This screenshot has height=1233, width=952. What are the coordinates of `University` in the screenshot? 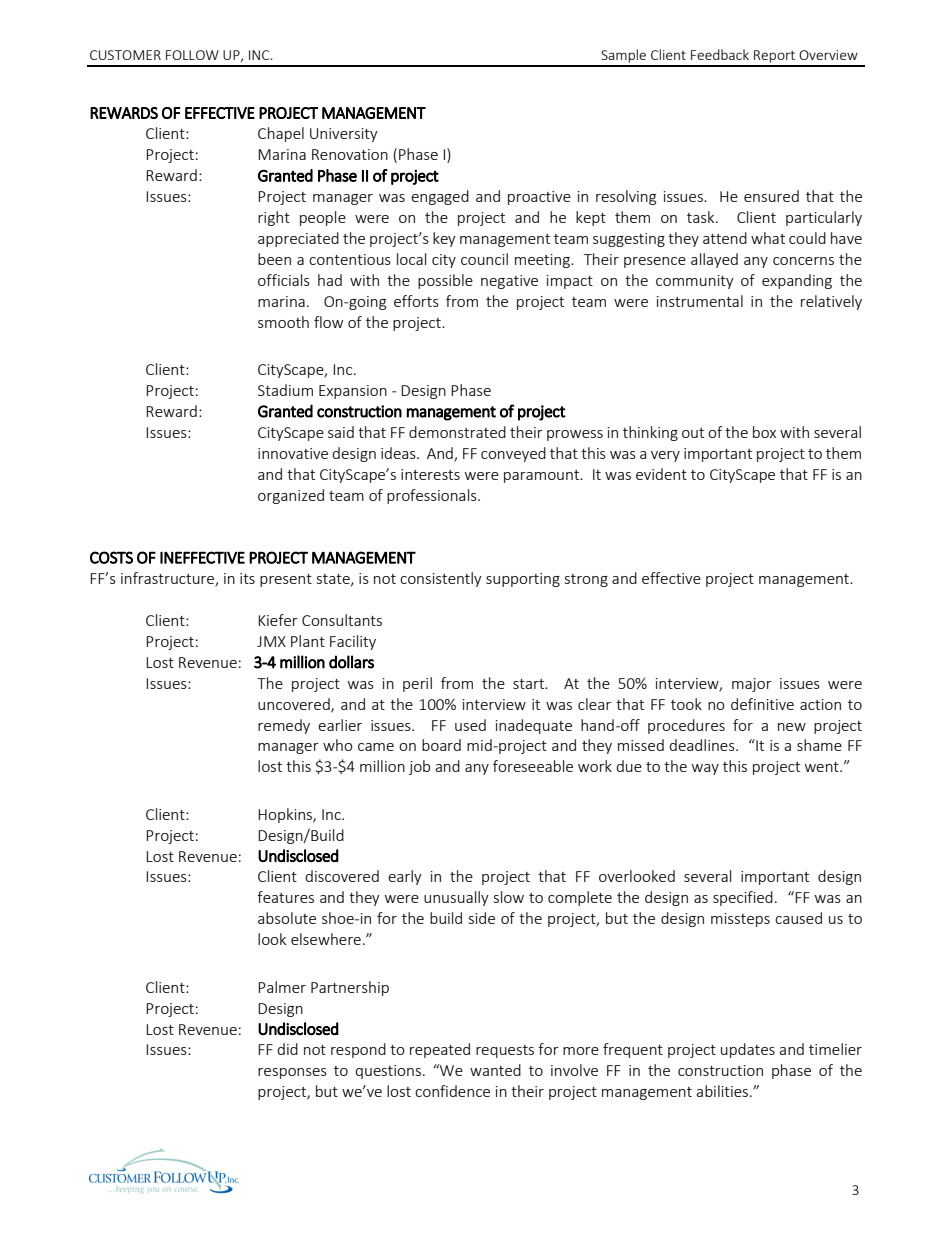 It's located at (344, 135).
